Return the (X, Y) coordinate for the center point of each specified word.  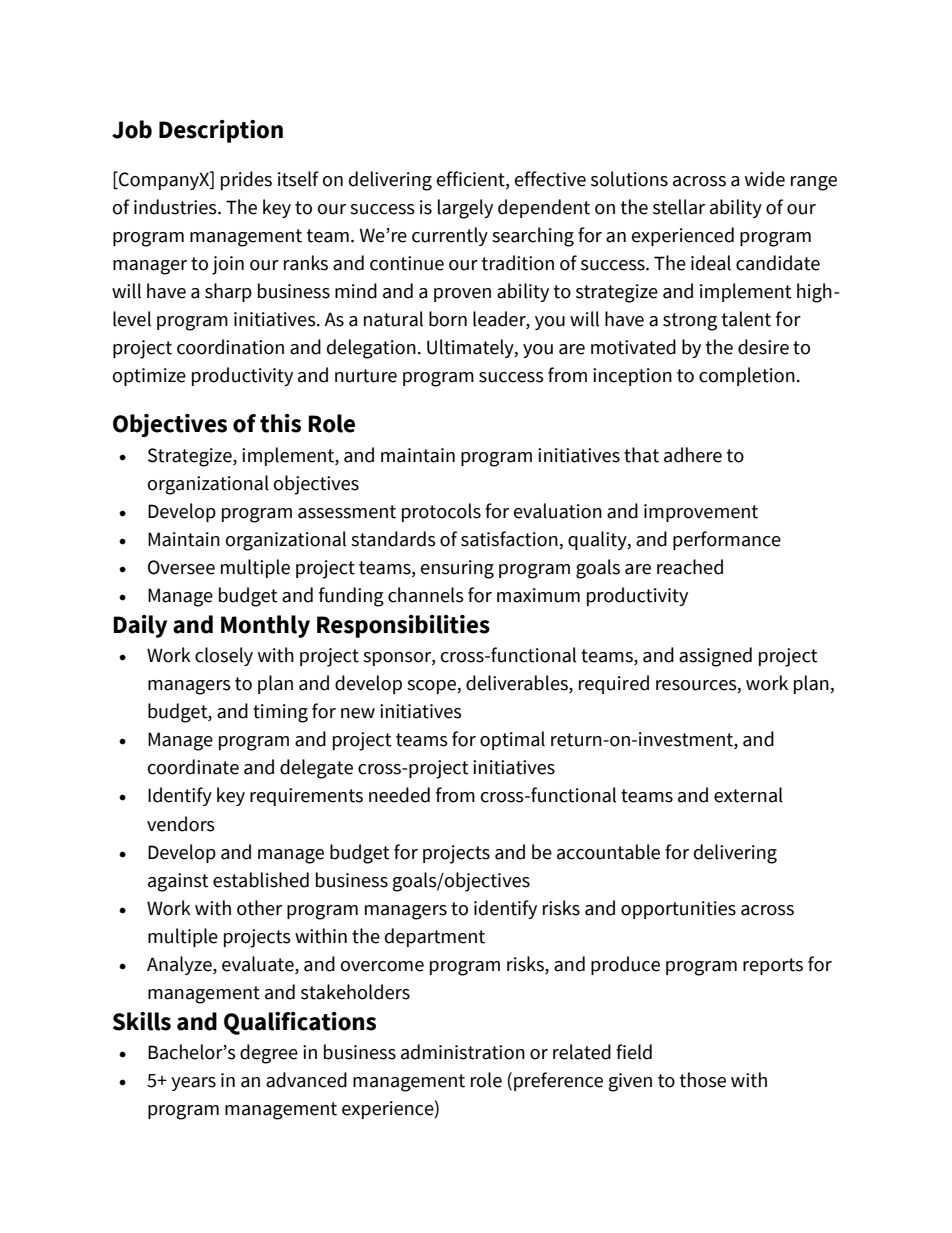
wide (765, 179)
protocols (441, 512)
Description (221, 131)
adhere (693, 455)
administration (463, 1052)
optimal (512, 740)
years (193, 1084)
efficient (472, 180)
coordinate (193, 767)
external (748, 795)
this (280, 423)
